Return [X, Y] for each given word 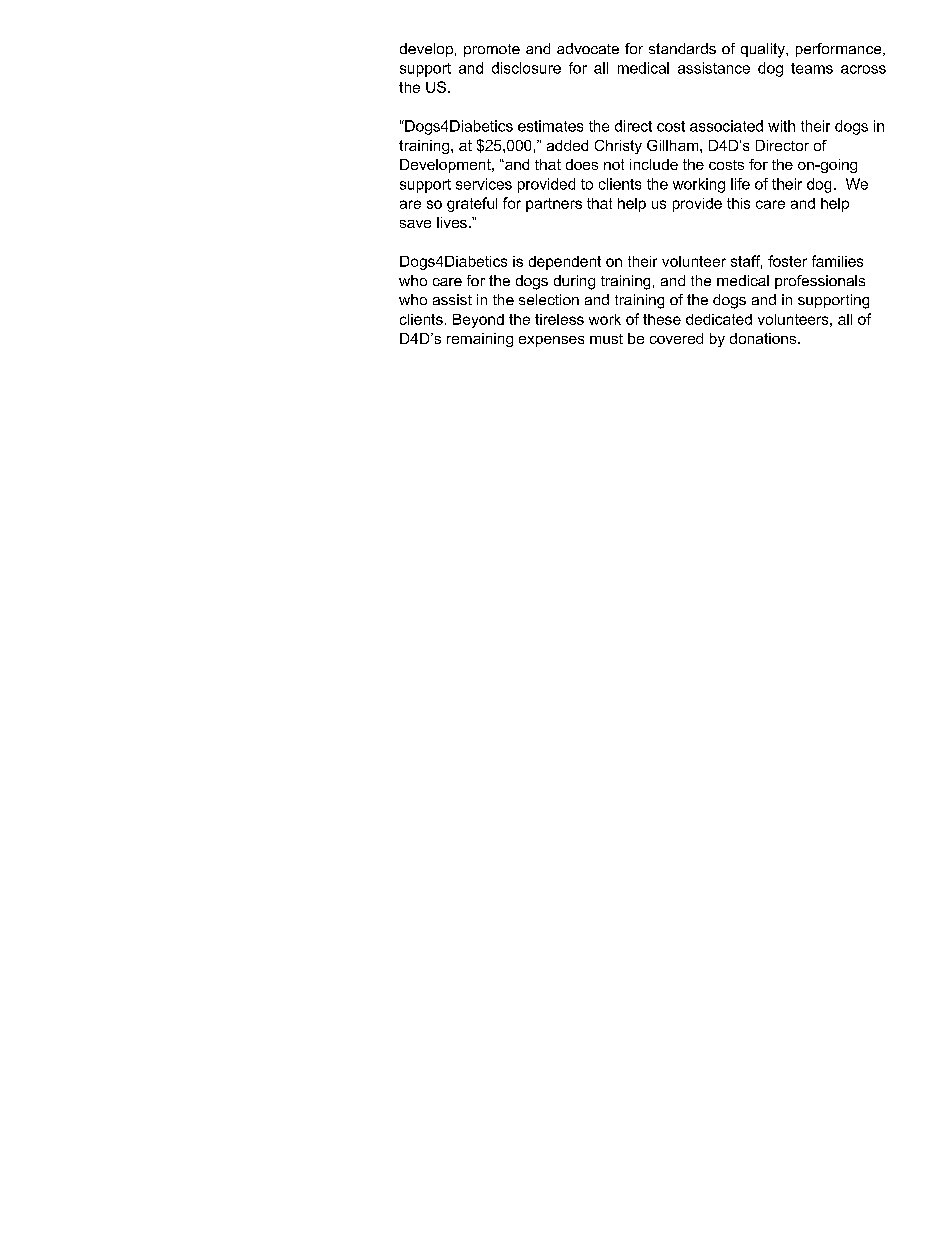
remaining [480, 340]
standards [682, 48]
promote [492, 50]
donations [764, 338]
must [606, 339]
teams [812, 68]
